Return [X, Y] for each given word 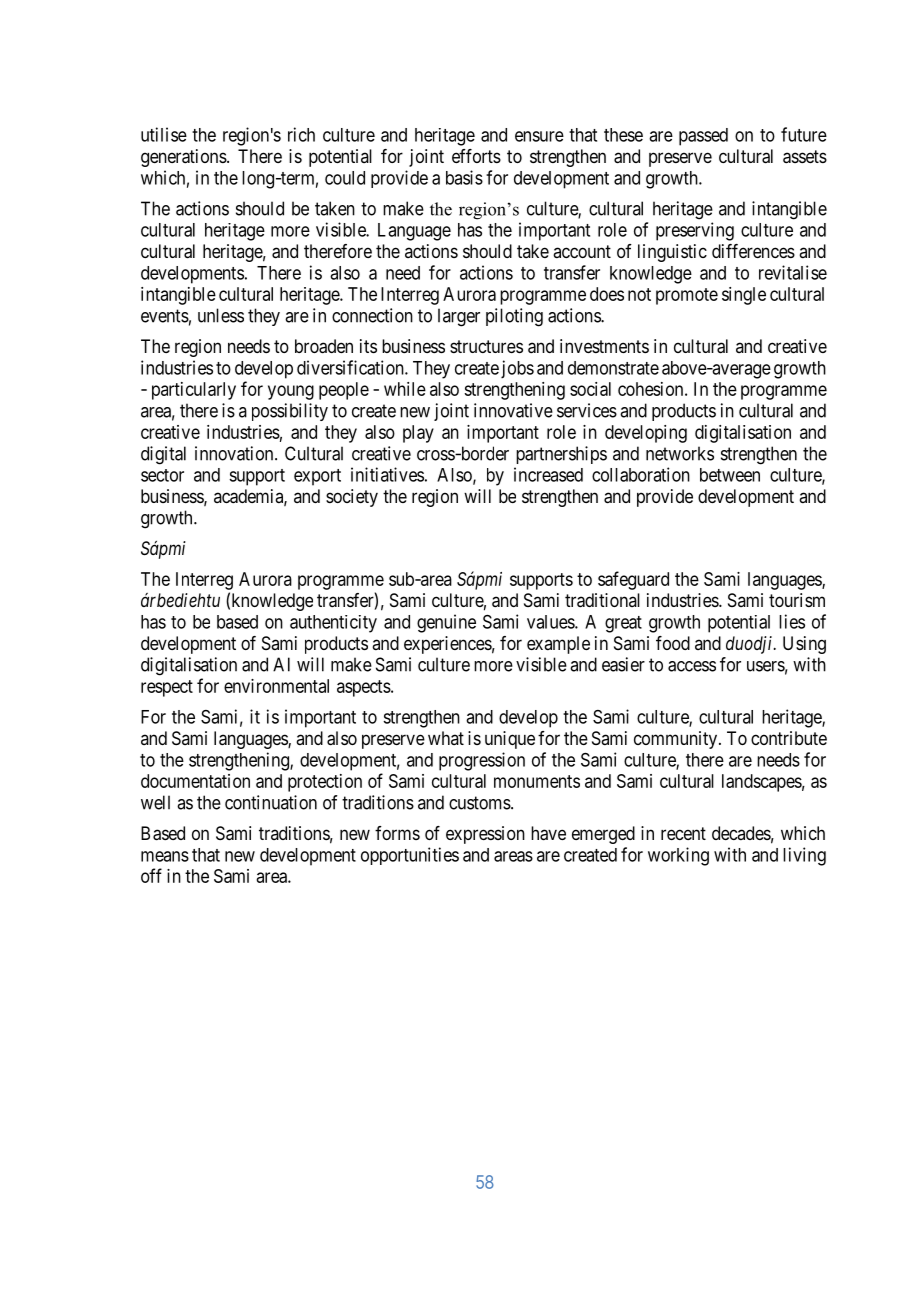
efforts [476, 156]
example [558, 645]
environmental [276, 686]
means [165, 856]
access [692, 666]
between [730, 475]
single [744, 296]
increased [548, 474]
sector [162, 475]
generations [184, 158]
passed [703, 137]
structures [486, 346]
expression [485, 835]
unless [221, 315]
